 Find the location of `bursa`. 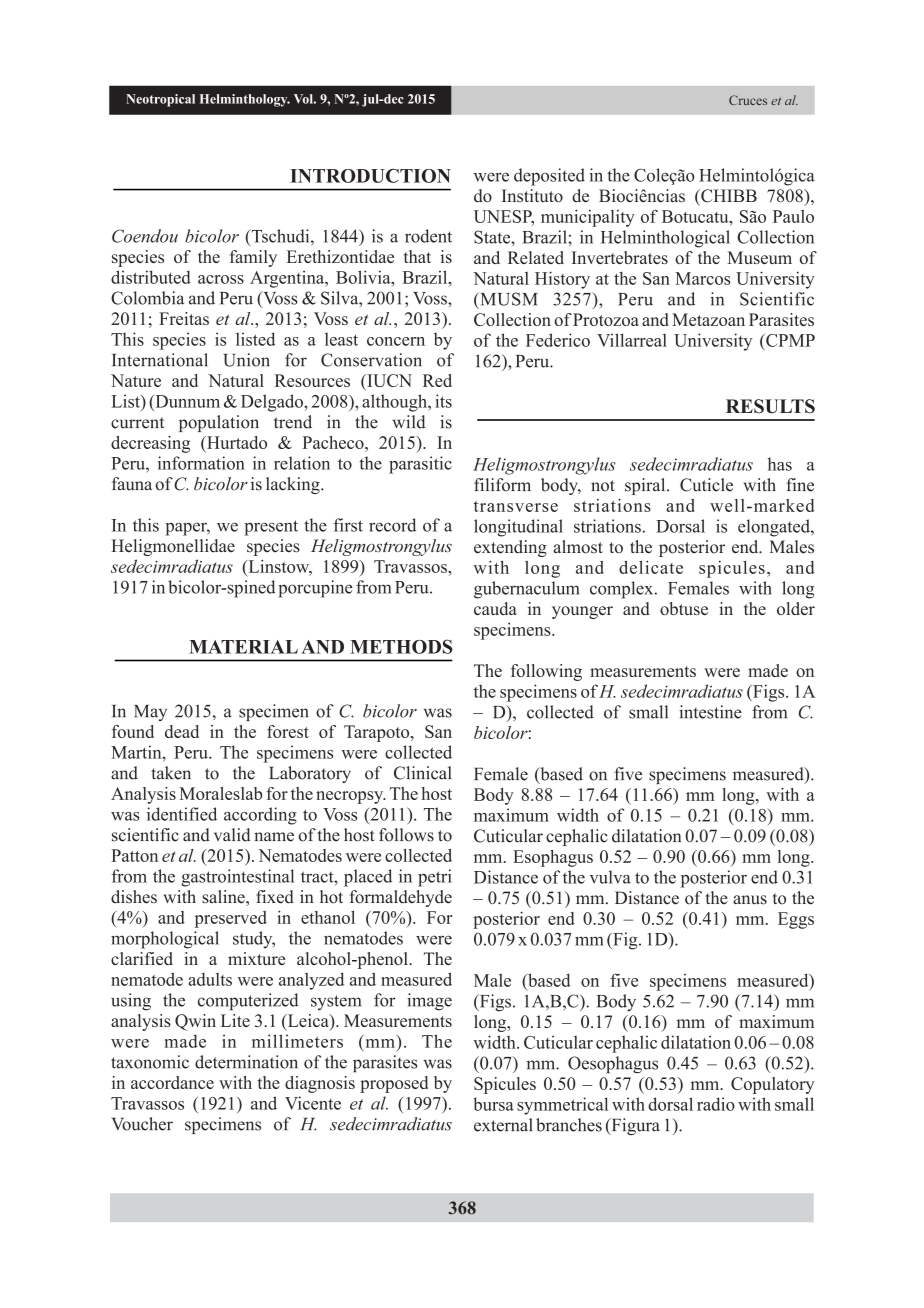

bursa is located at coordinates (493, 1104).
